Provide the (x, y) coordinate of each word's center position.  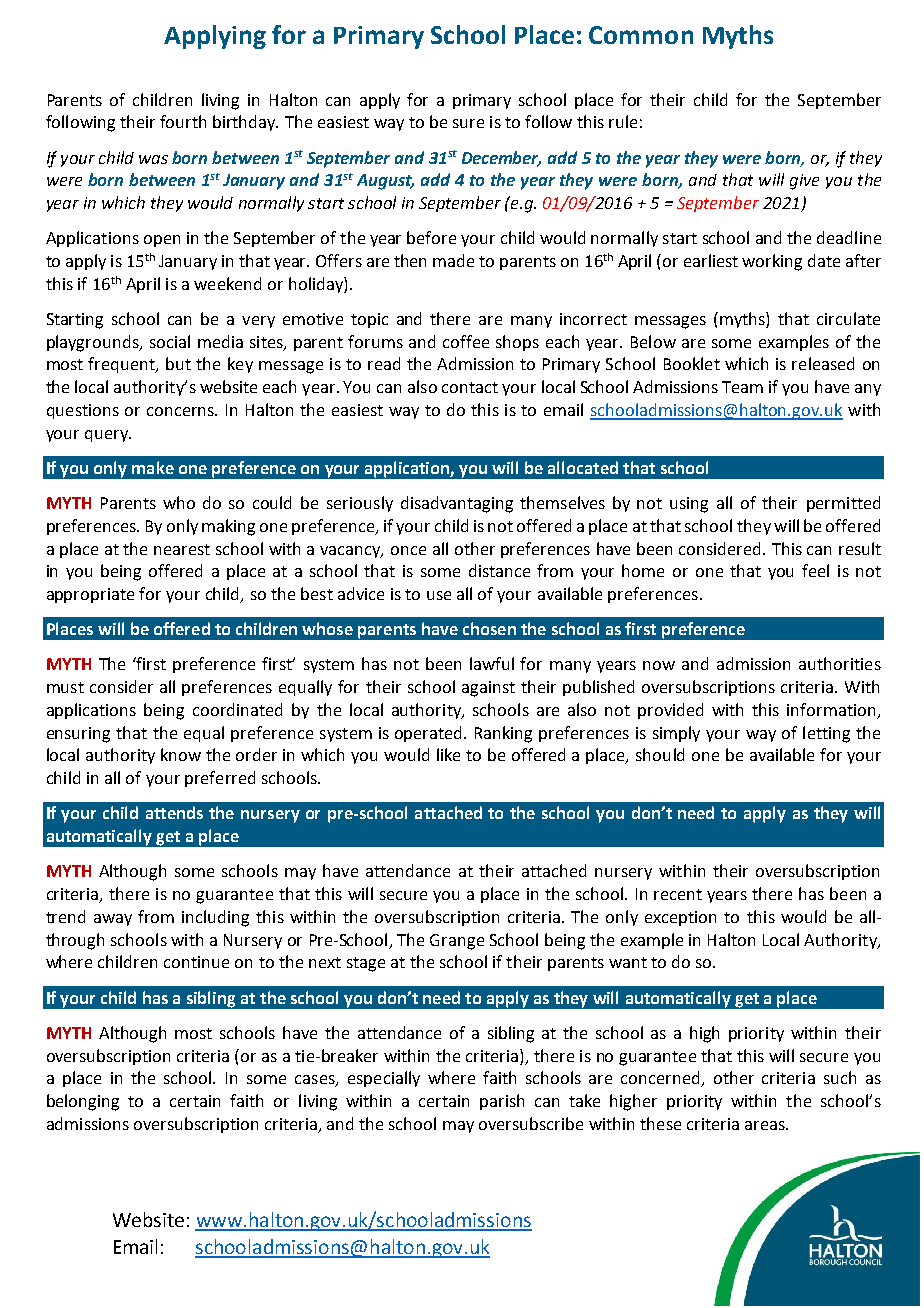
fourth (183, 121)
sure (468, 123)
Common (641, 35)
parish (502, 1102)
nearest (182, 549)
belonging (83, 1102)
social (170, 341)
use (439, 595)
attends (174, 812)
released (823, 363)
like (448, 754)
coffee (466, 341)
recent (678, 894)
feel (815, 570)
